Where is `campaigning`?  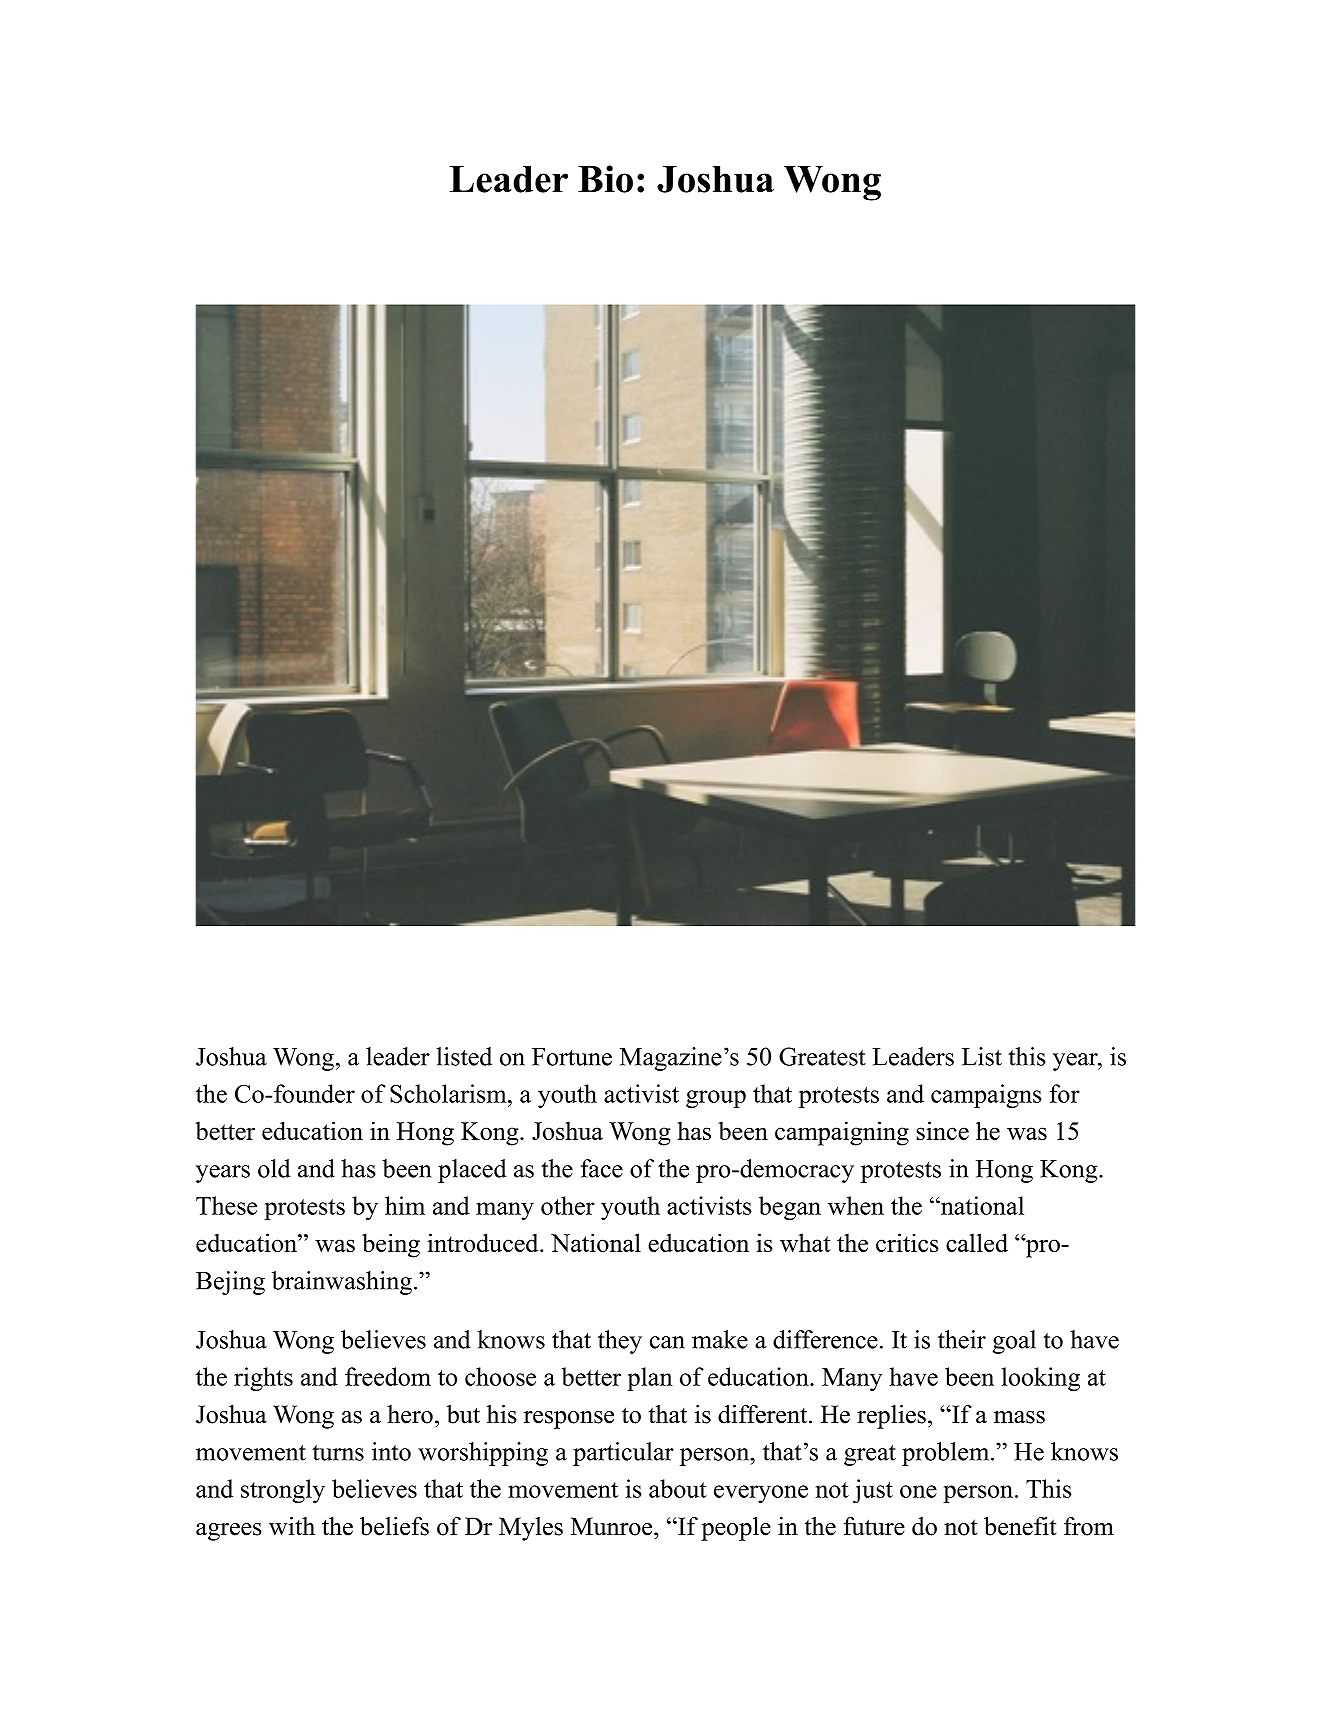
campaigning is located at coordinates (842, 1133).
